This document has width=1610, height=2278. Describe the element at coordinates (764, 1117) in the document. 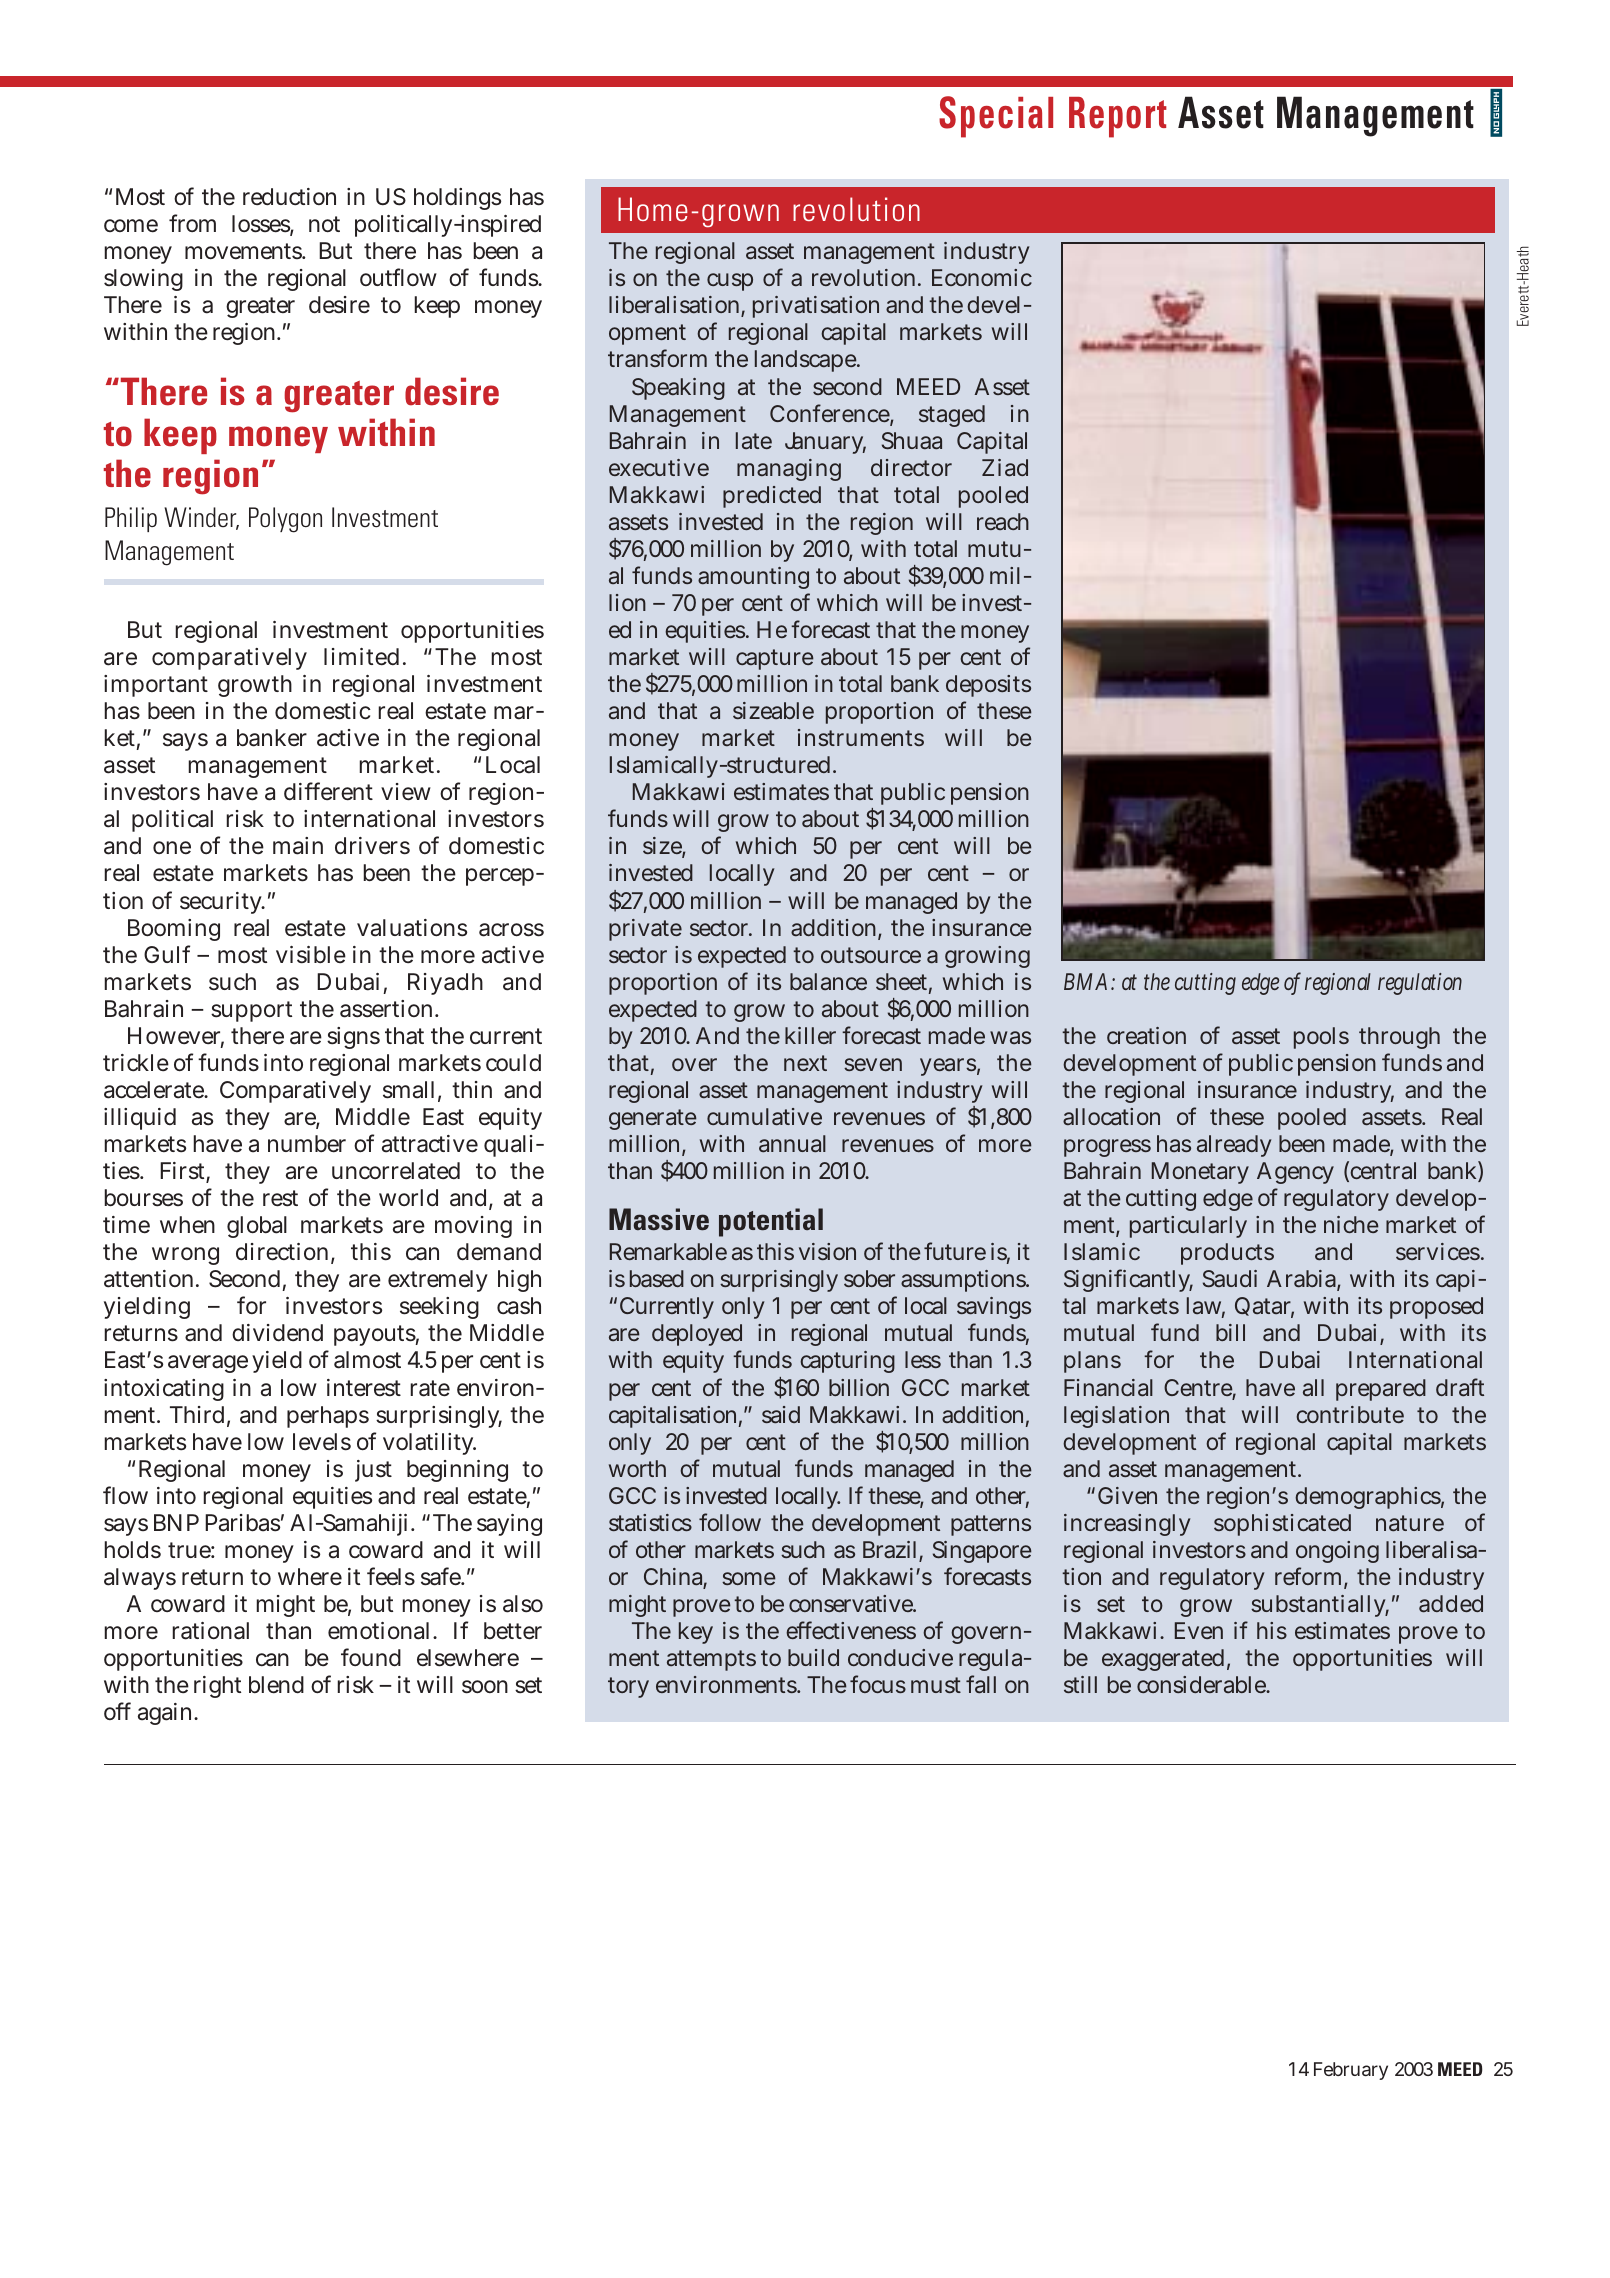

I see `cumulative` at that location.
